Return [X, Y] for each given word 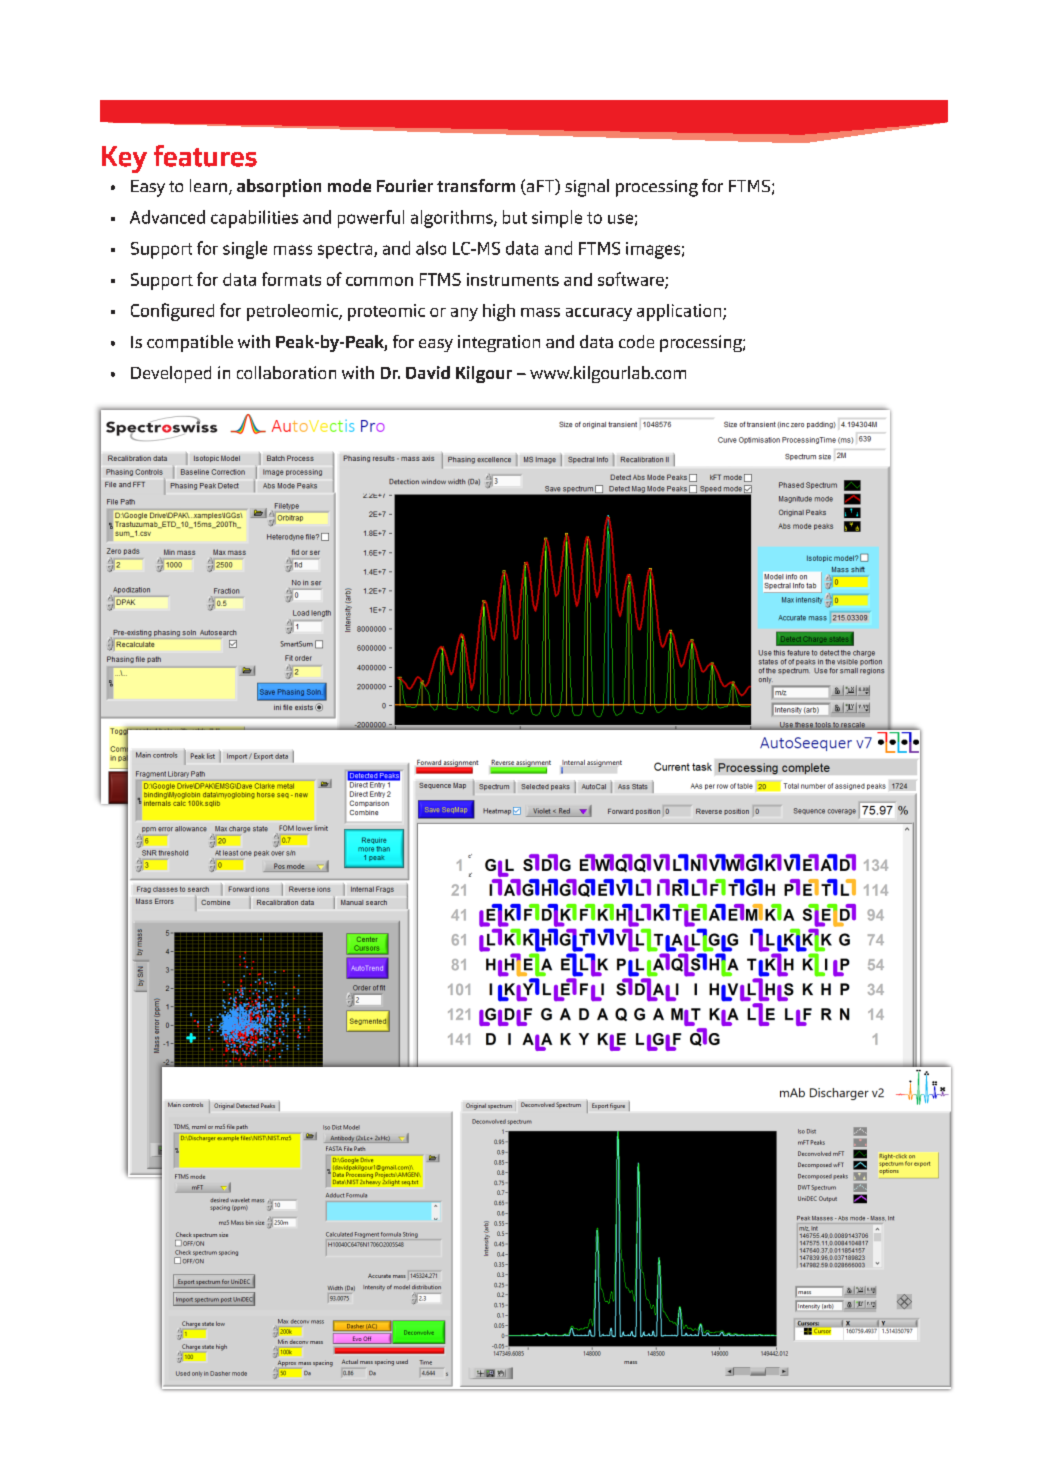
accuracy [599, 314]
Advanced [167, 217]
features [205, 156]
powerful [371, 219]
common [379, 281]
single [245, 250]
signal [587, 188]
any [464, 314]
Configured [172, 312]
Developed [171, 374]
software [632, 280]
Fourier [405, 185]
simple [557, 219]
